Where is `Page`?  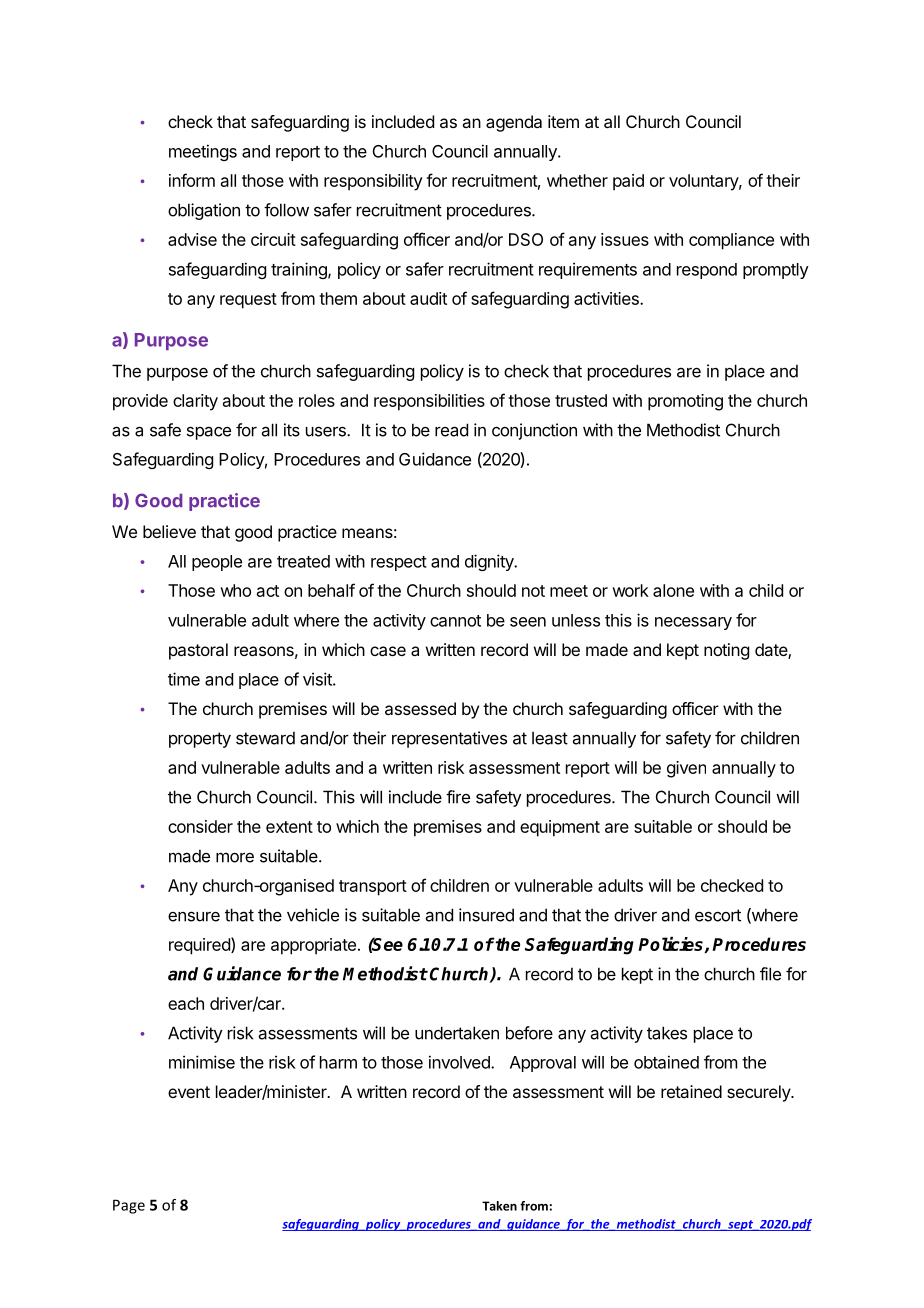 Page is located at coordinates (129, 1206).
